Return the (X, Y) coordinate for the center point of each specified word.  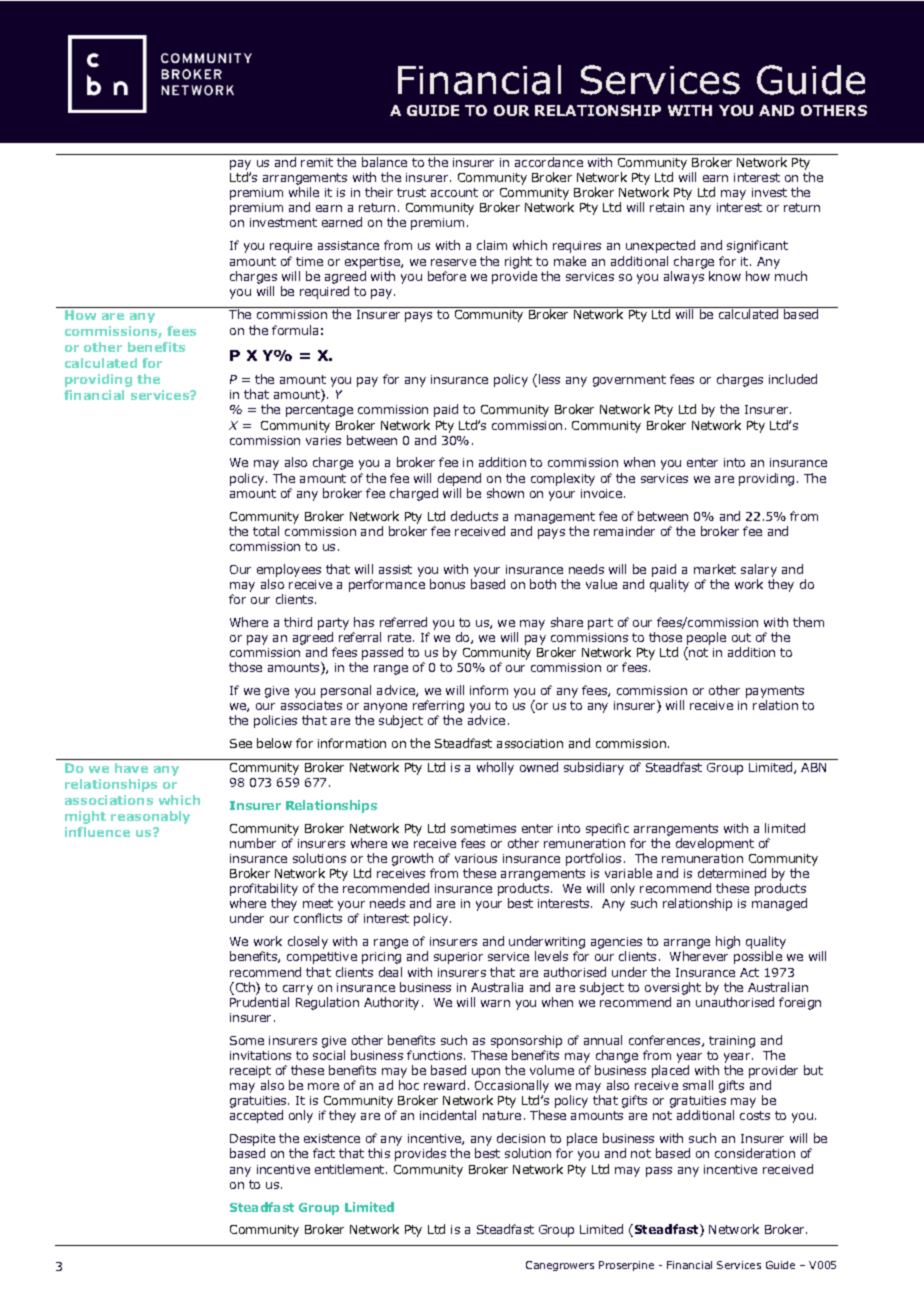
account (454, 192)
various (476, 858)
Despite (252, 1141)
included (793, 379)
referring (438, 708)
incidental (448, 1115)
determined (732, 873)
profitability (264, 891)
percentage (319, 411)
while (304, 192)
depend (459, 479)
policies (275, 721)
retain (667, 207)
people (706, 640)
